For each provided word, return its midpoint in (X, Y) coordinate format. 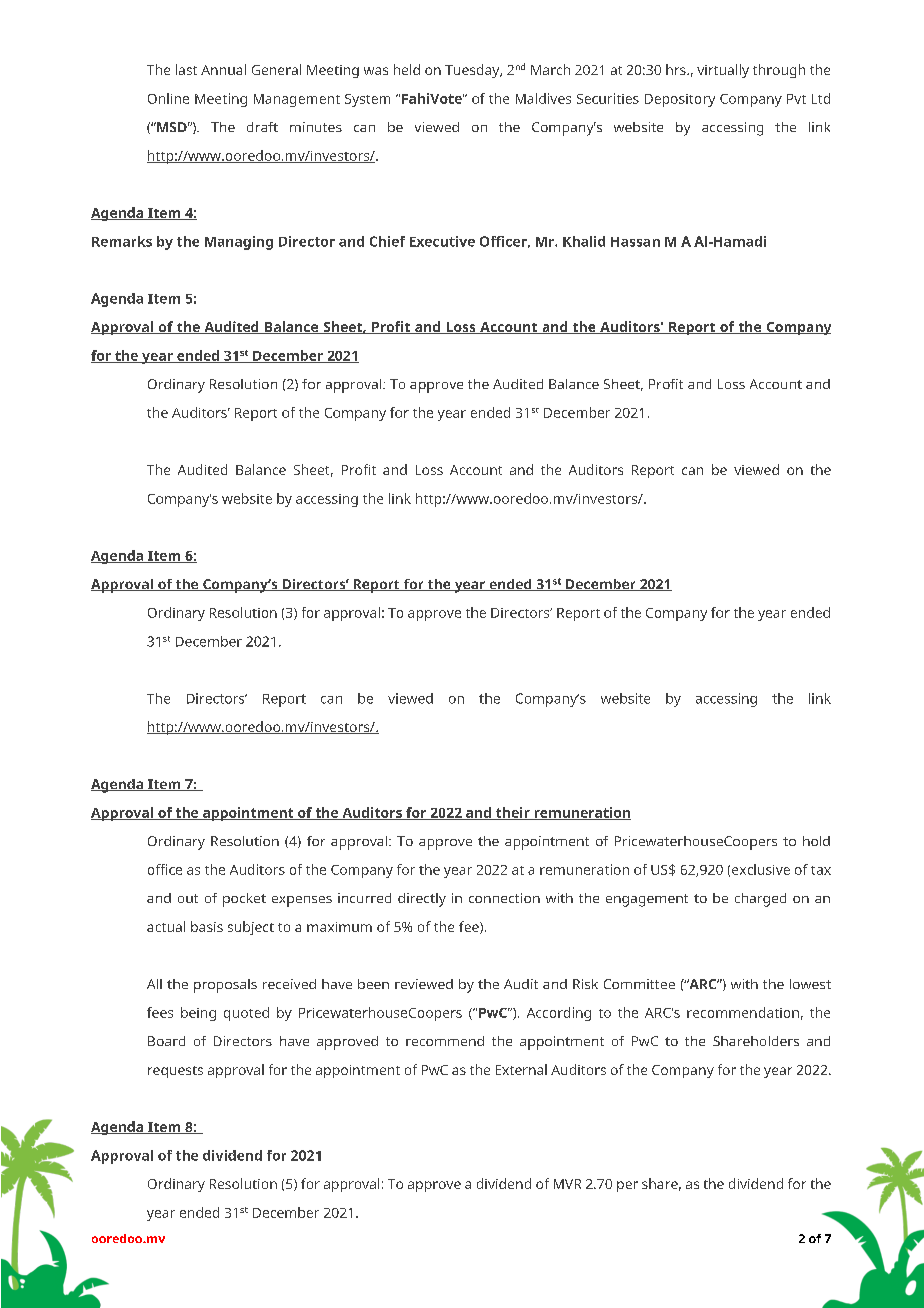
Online (168, 98)
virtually (723, 71)
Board (166, 1041)
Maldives (543, 98)
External (521, 1069)
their (513, 813)
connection (504, 898)
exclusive (761, 869)
